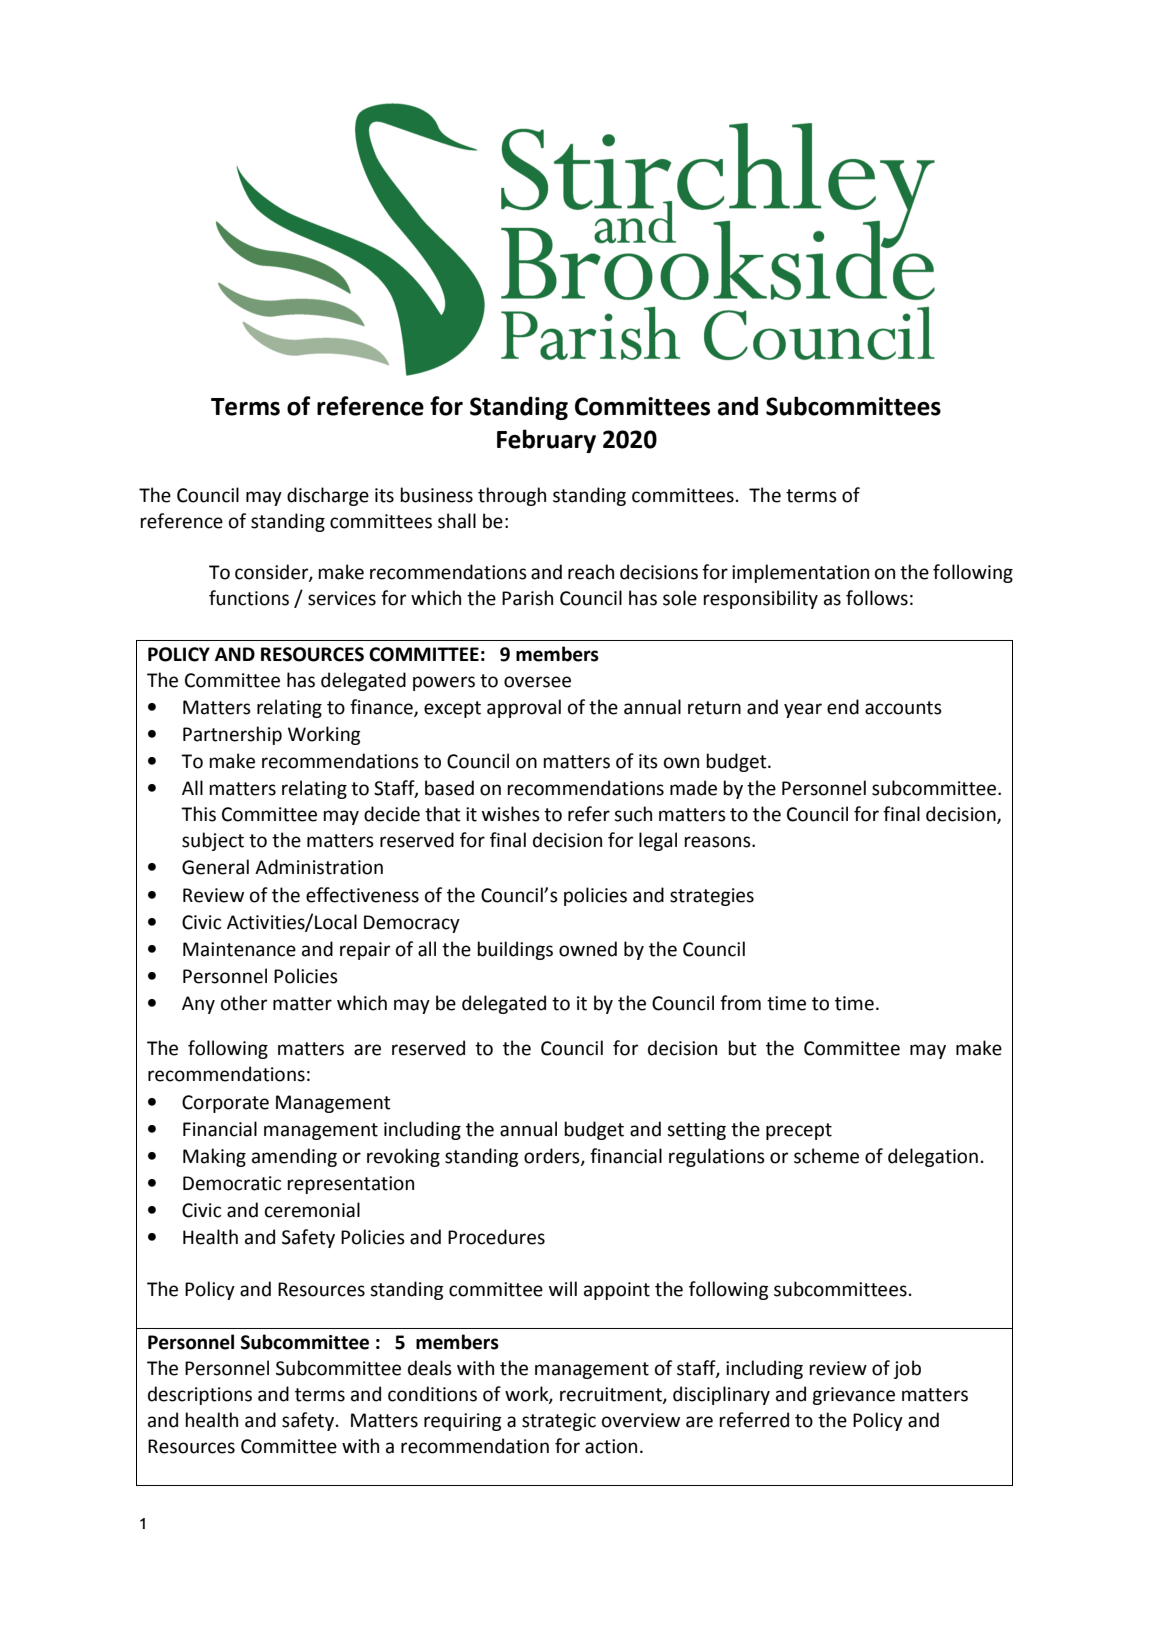 The width and height of the document is (1152, 1630). I want to click on owned, so click(588, 949).
